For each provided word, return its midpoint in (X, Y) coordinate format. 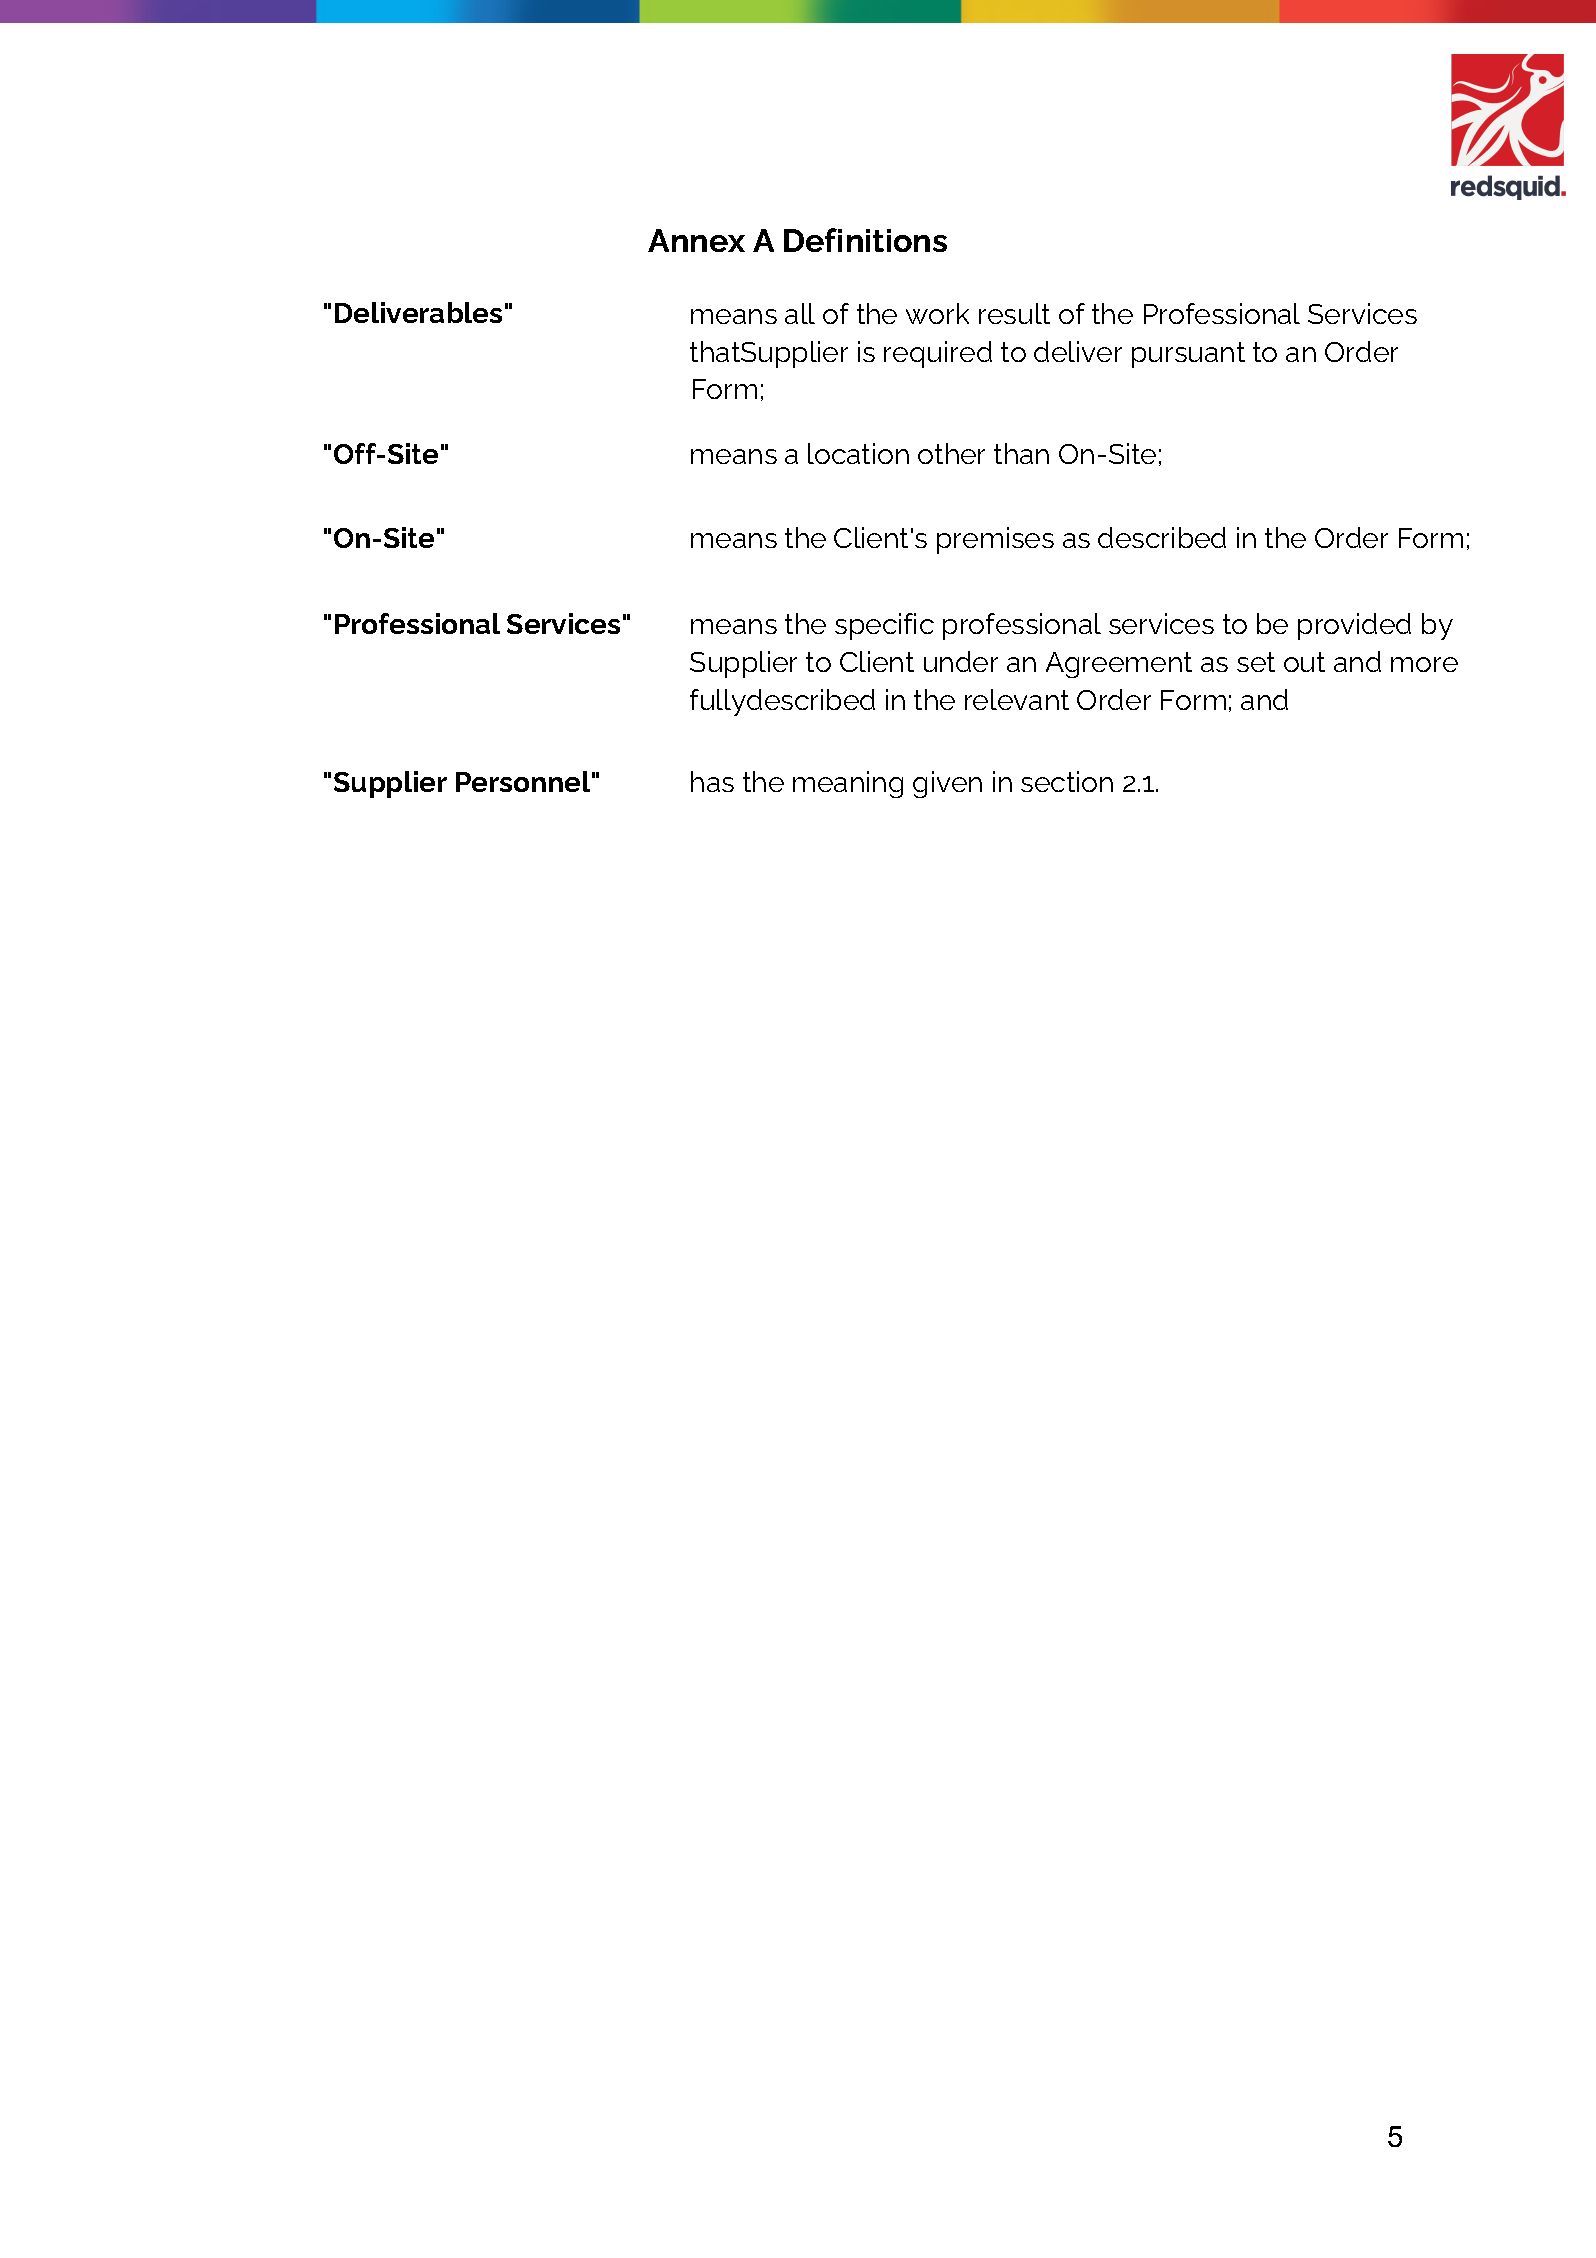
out (1304, 662)
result (1014, 313)
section (1067, 781)
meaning (848, 784)
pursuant (1188, 355)
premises (995, 540)
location (858, 453)
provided (1354, 626)
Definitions (865, 240)
